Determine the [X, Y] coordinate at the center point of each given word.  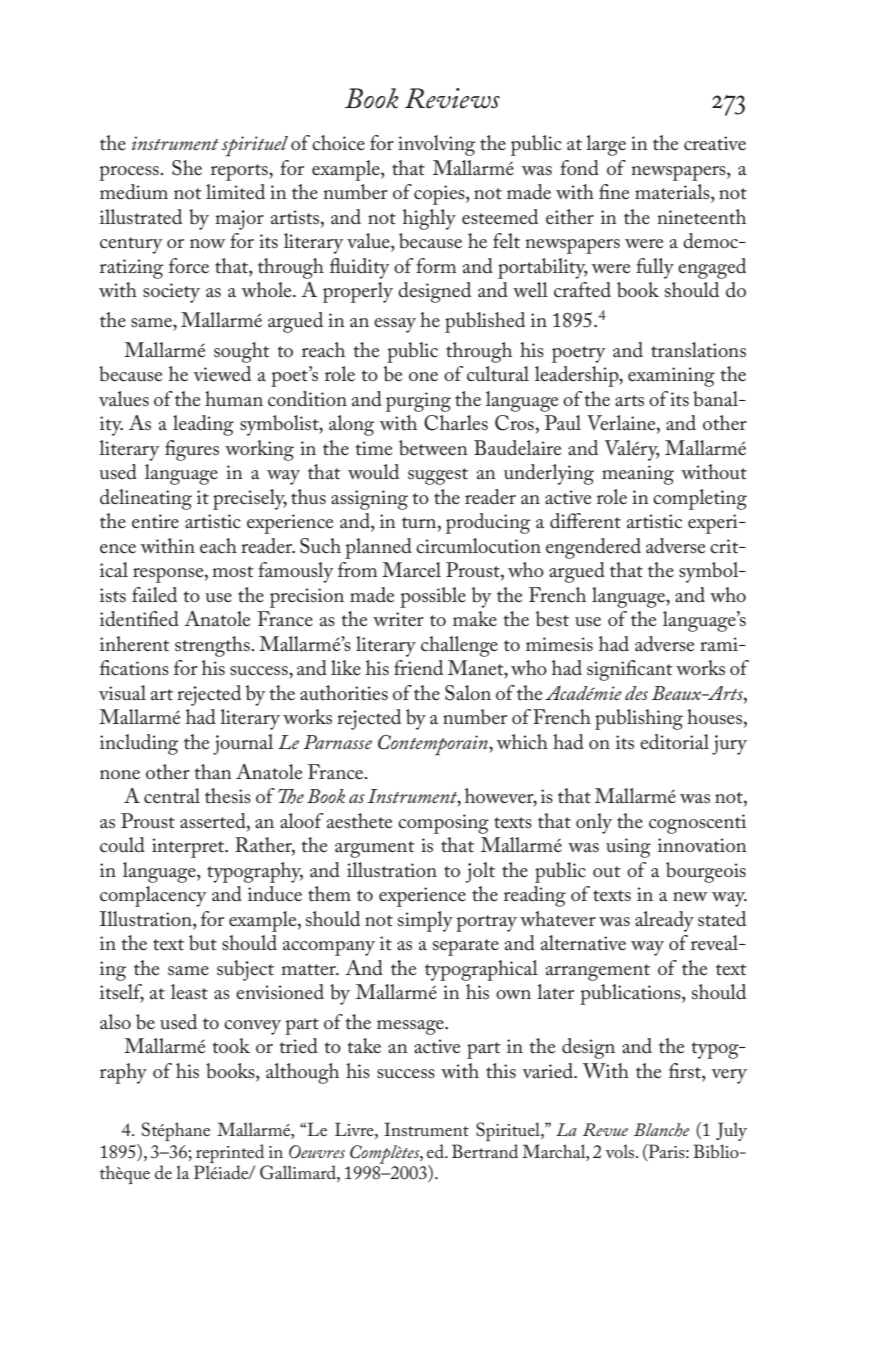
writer [398, 619]
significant [630, 670]
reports [240, 172]
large [606, 145]
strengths [213, 646]
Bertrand [485, 1151]
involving [436, 145]
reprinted [230, 1153]
